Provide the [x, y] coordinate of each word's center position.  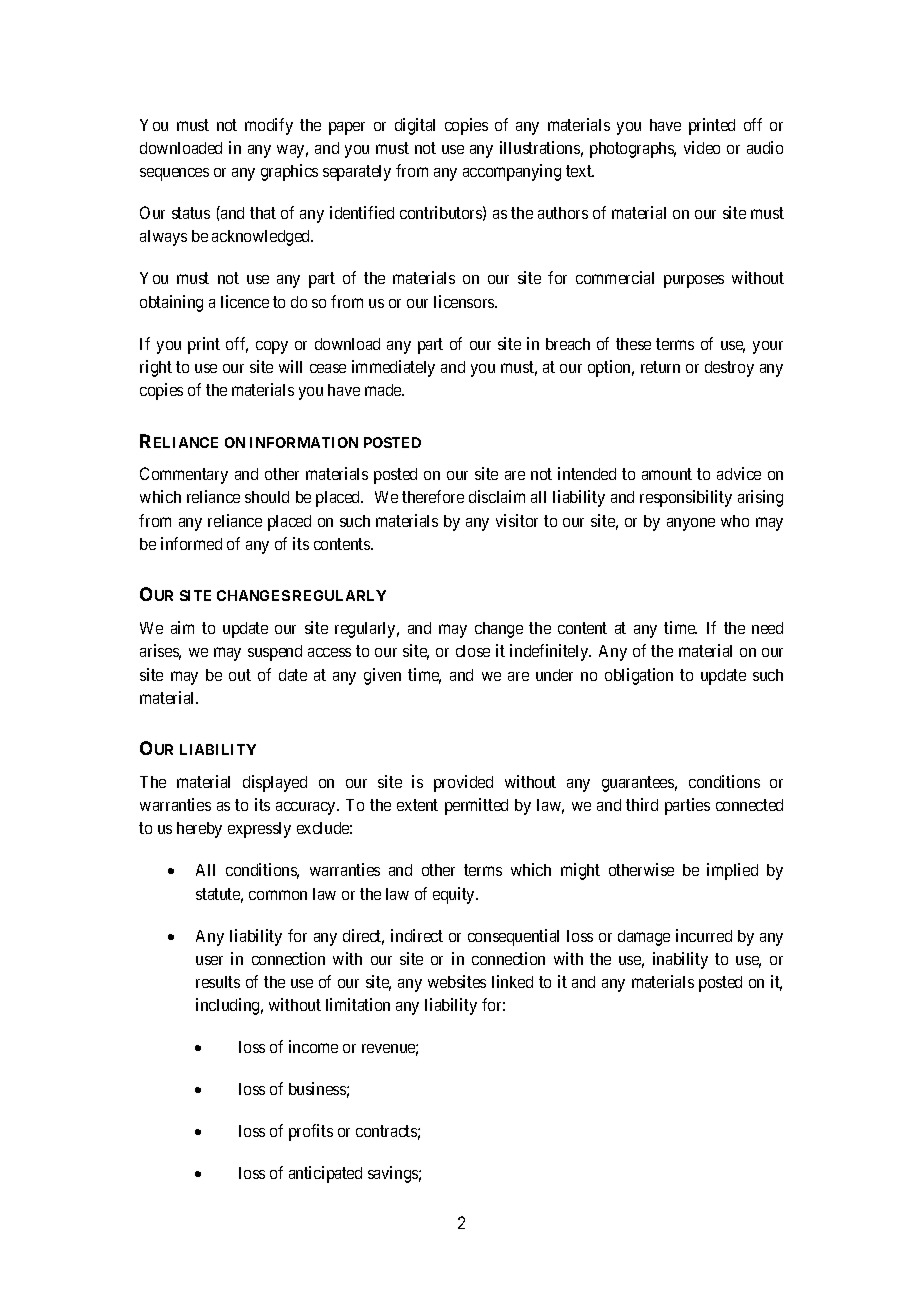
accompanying [512, 172]
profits [311, 1132]
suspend [275, 653]
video [702, 147]
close [473, 651]
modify [269, 126]
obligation [639, 676]
